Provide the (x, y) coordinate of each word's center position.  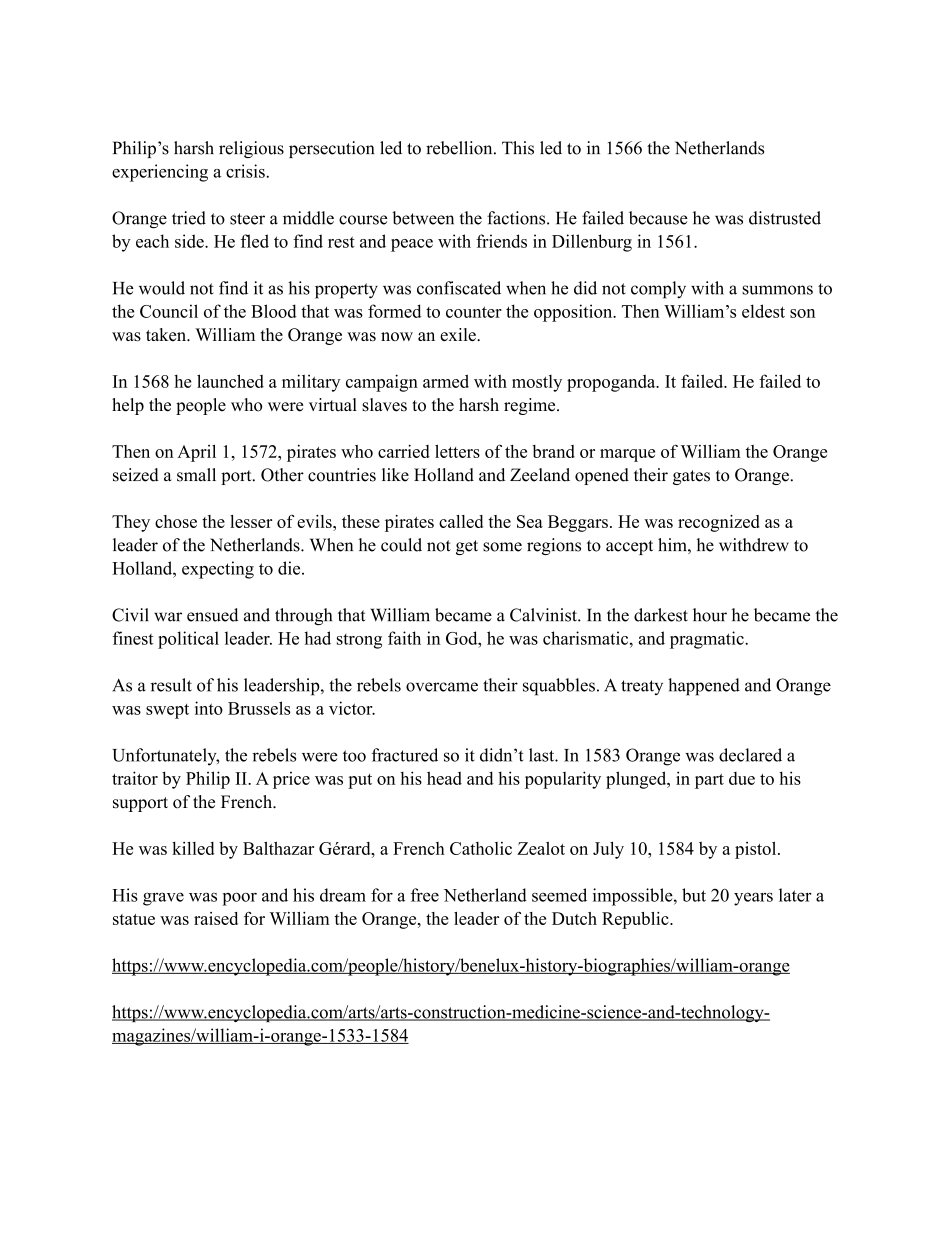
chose (176, 521)
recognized (719, 523)
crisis (246, 171)
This (518, 148)
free (425, 895)
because (658, 218)
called (461, 521)
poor (239, 899)
